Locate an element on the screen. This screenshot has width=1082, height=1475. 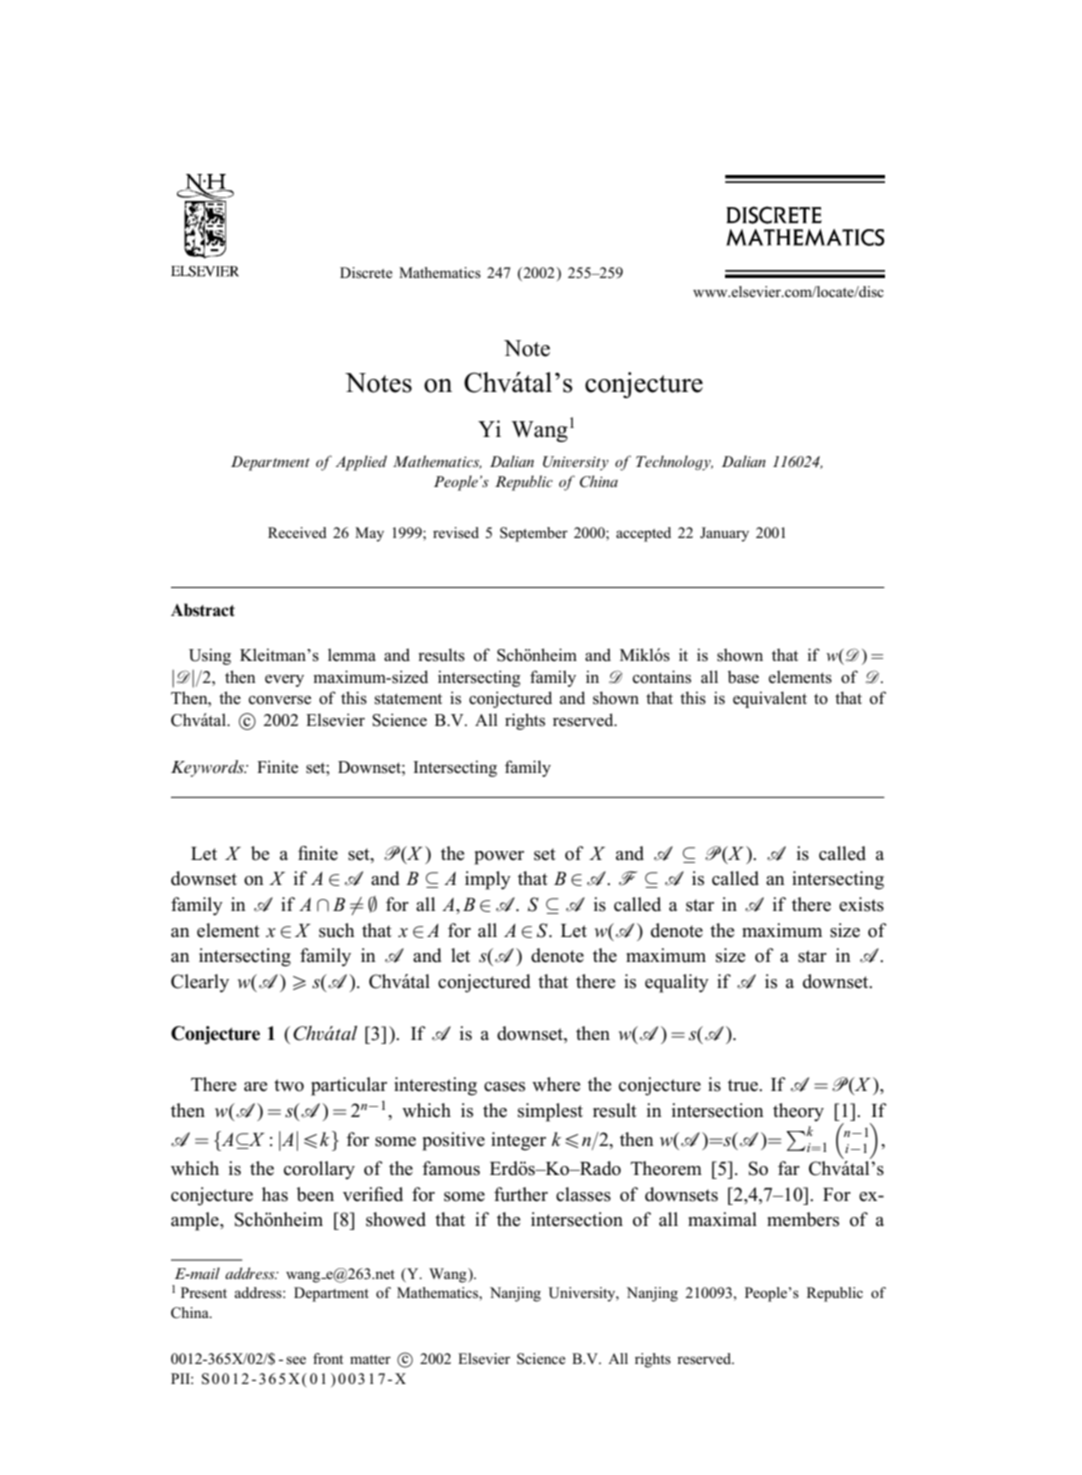
see is located at coordinates (296, 1360).
